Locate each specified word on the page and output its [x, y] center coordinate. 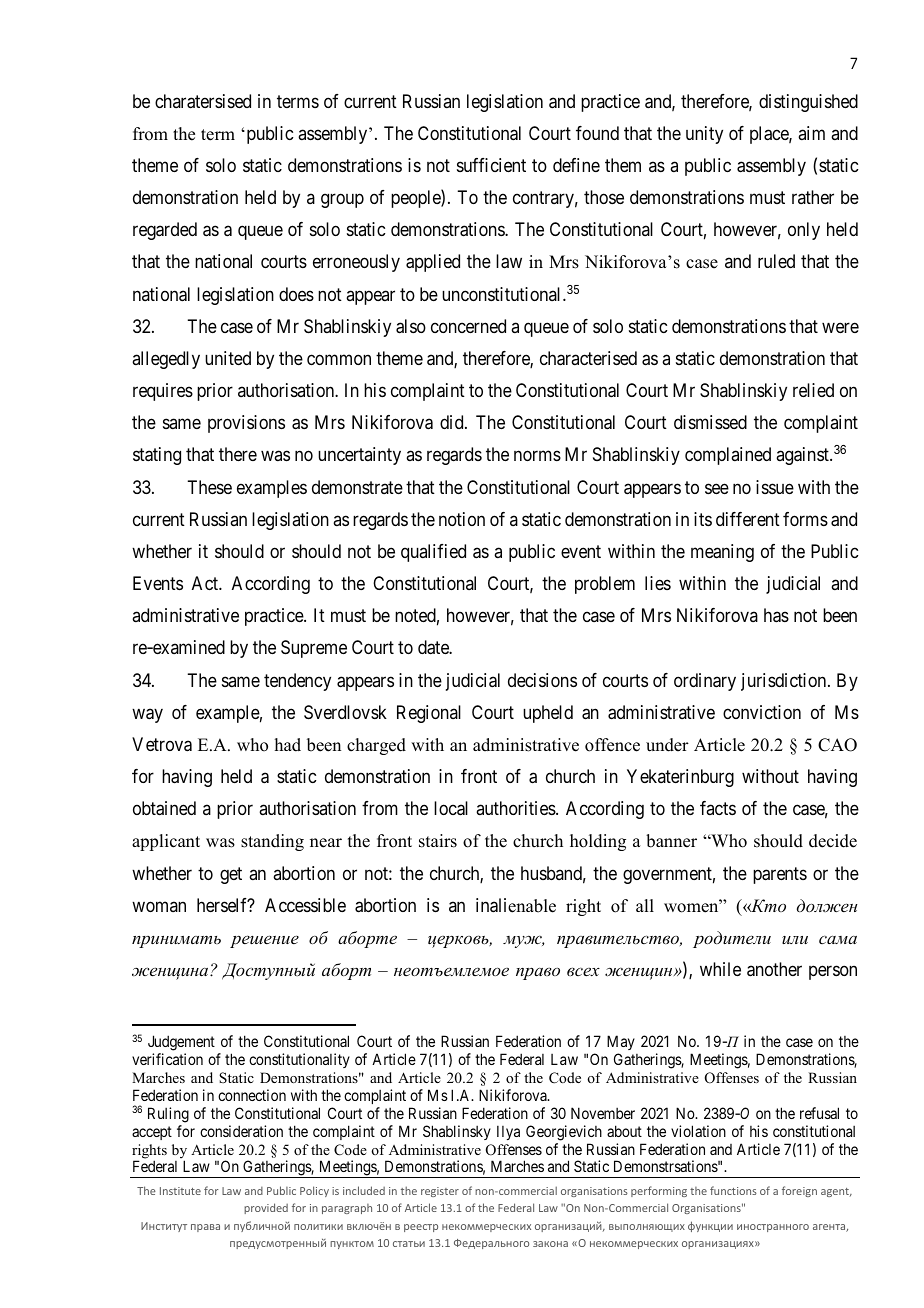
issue [775, 487]
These [209, 487]
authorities [516, 808]
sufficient [491, 165]
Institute [180, 1191]
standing [272, 842]
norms [537, 456]
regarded [165, 231]
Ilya [508, 1132]
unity [704, 135]
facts [718, 808]
